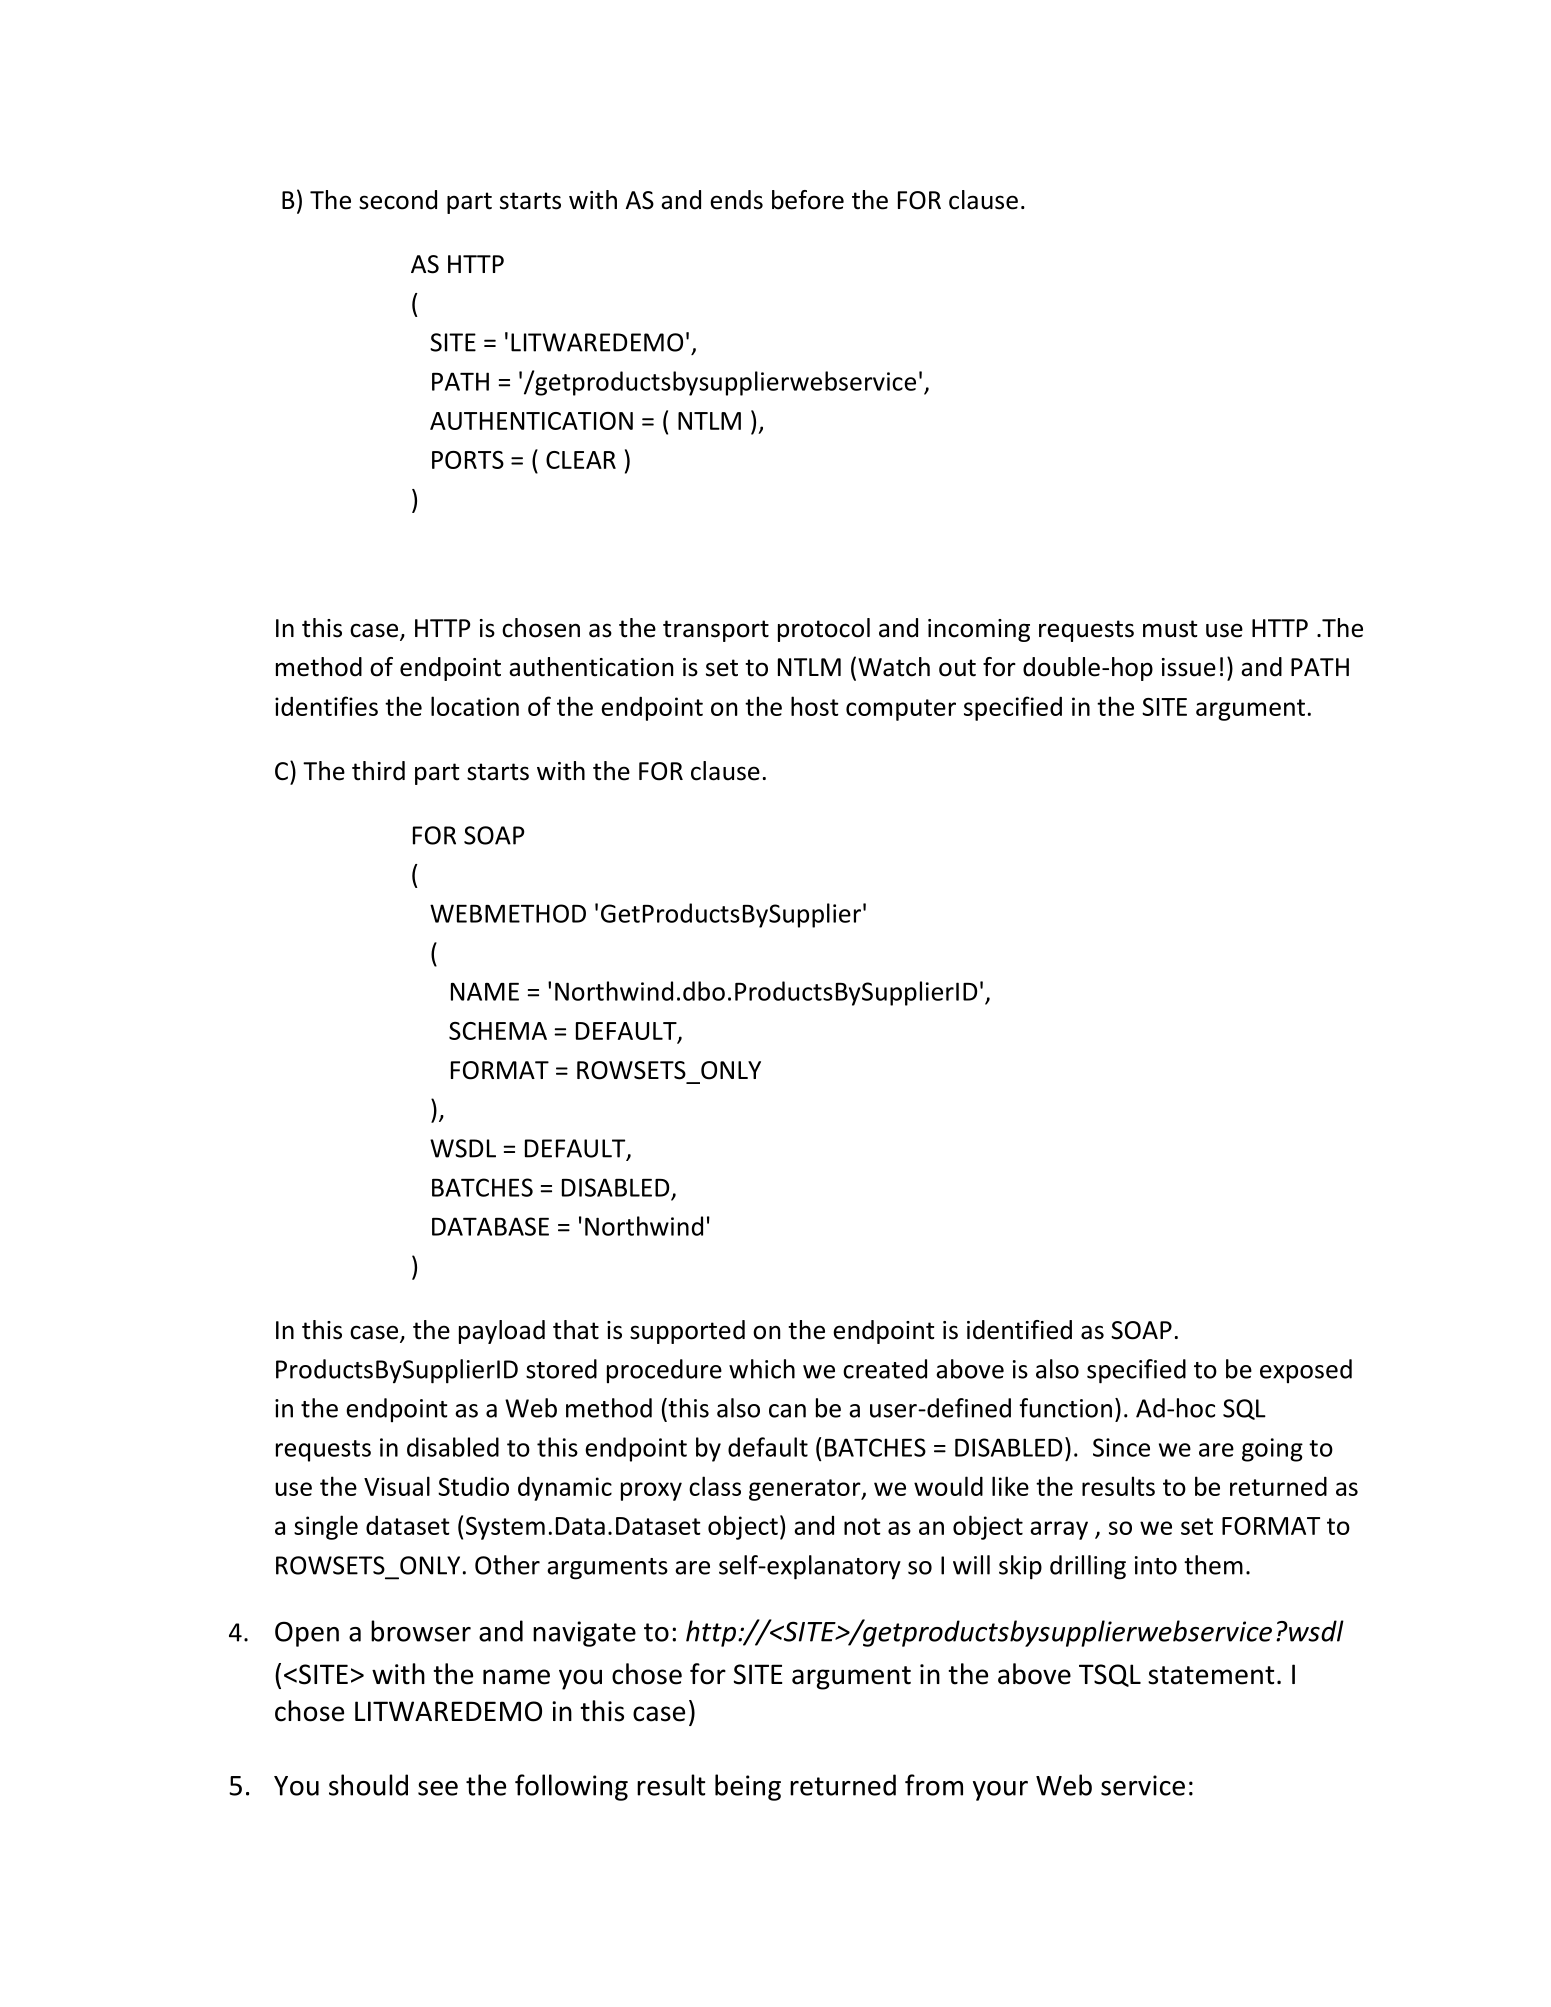  Describe the element at coordinates (1170, 629) in the document. I see `must` at that location.
